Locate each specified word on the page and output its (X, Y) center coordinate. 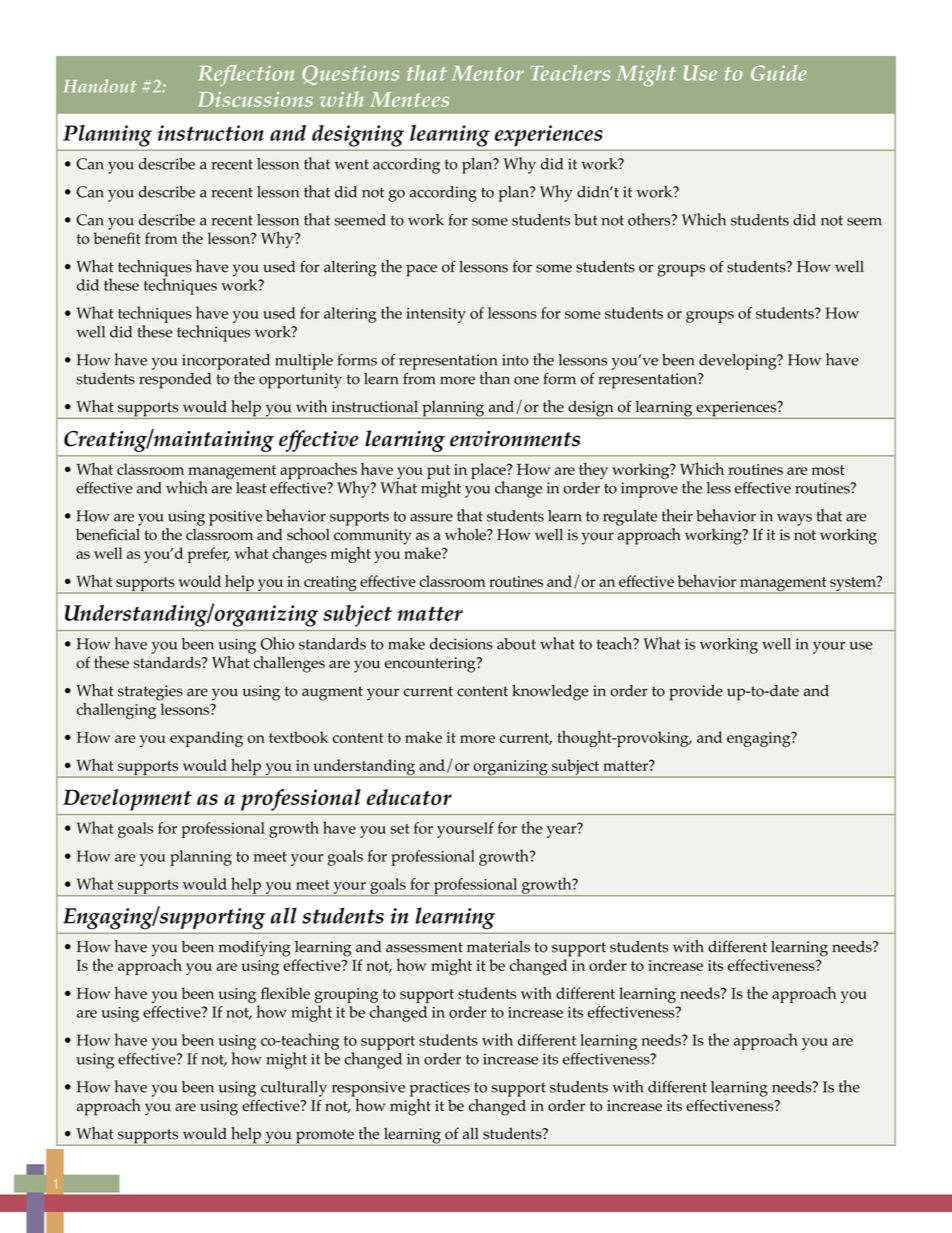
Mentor (488, 73)
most (828, 470)
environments (515, 439)
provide (696, 693)
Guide (779, 73)
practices (440, 1089)
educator (409, 797)
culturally (294, 1089)
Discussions (255, 99)
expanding (206, 739)
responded (175, 381)
